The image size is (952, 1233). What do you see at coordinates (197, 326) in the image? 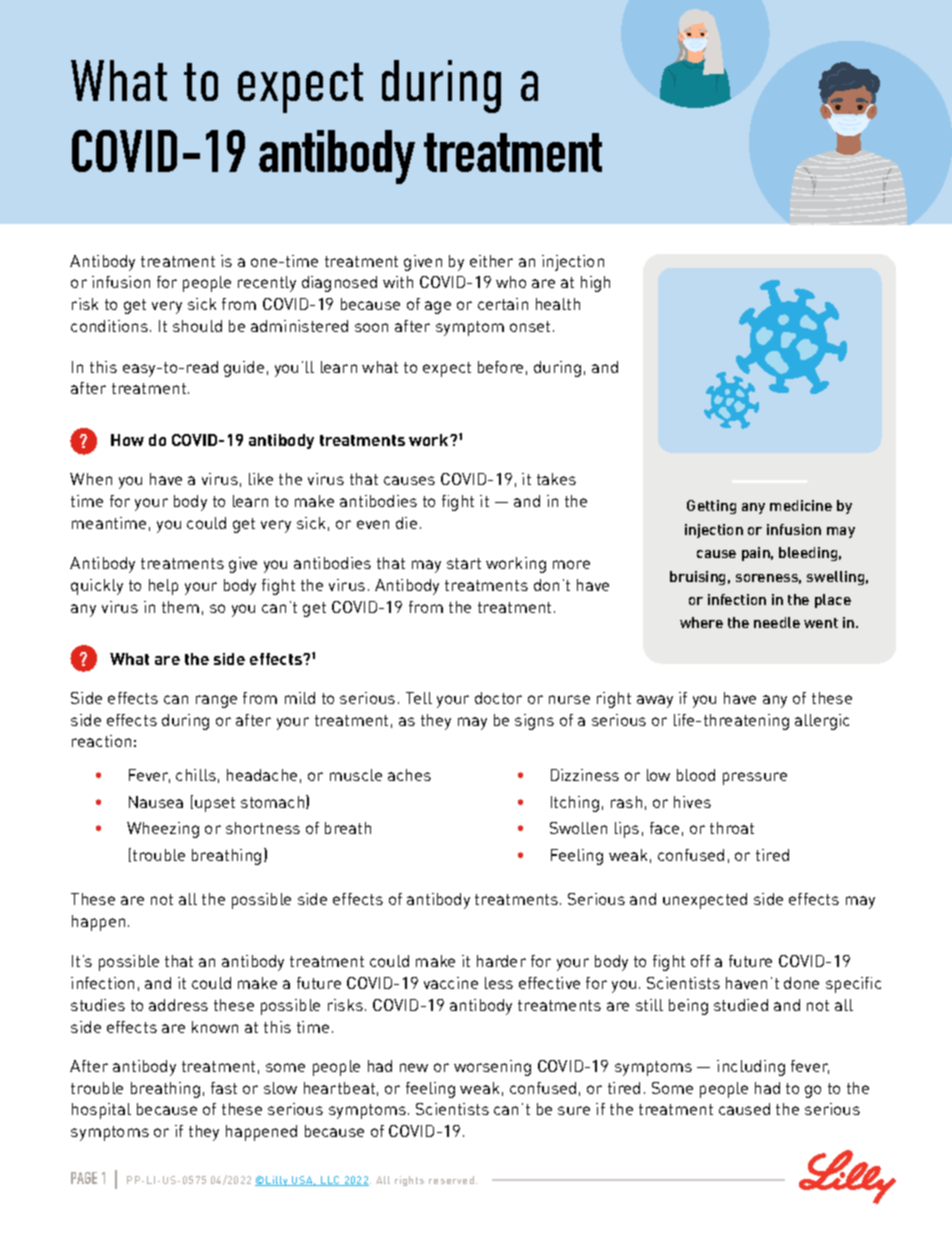
I see `should` at bounding box center [197, 326].
